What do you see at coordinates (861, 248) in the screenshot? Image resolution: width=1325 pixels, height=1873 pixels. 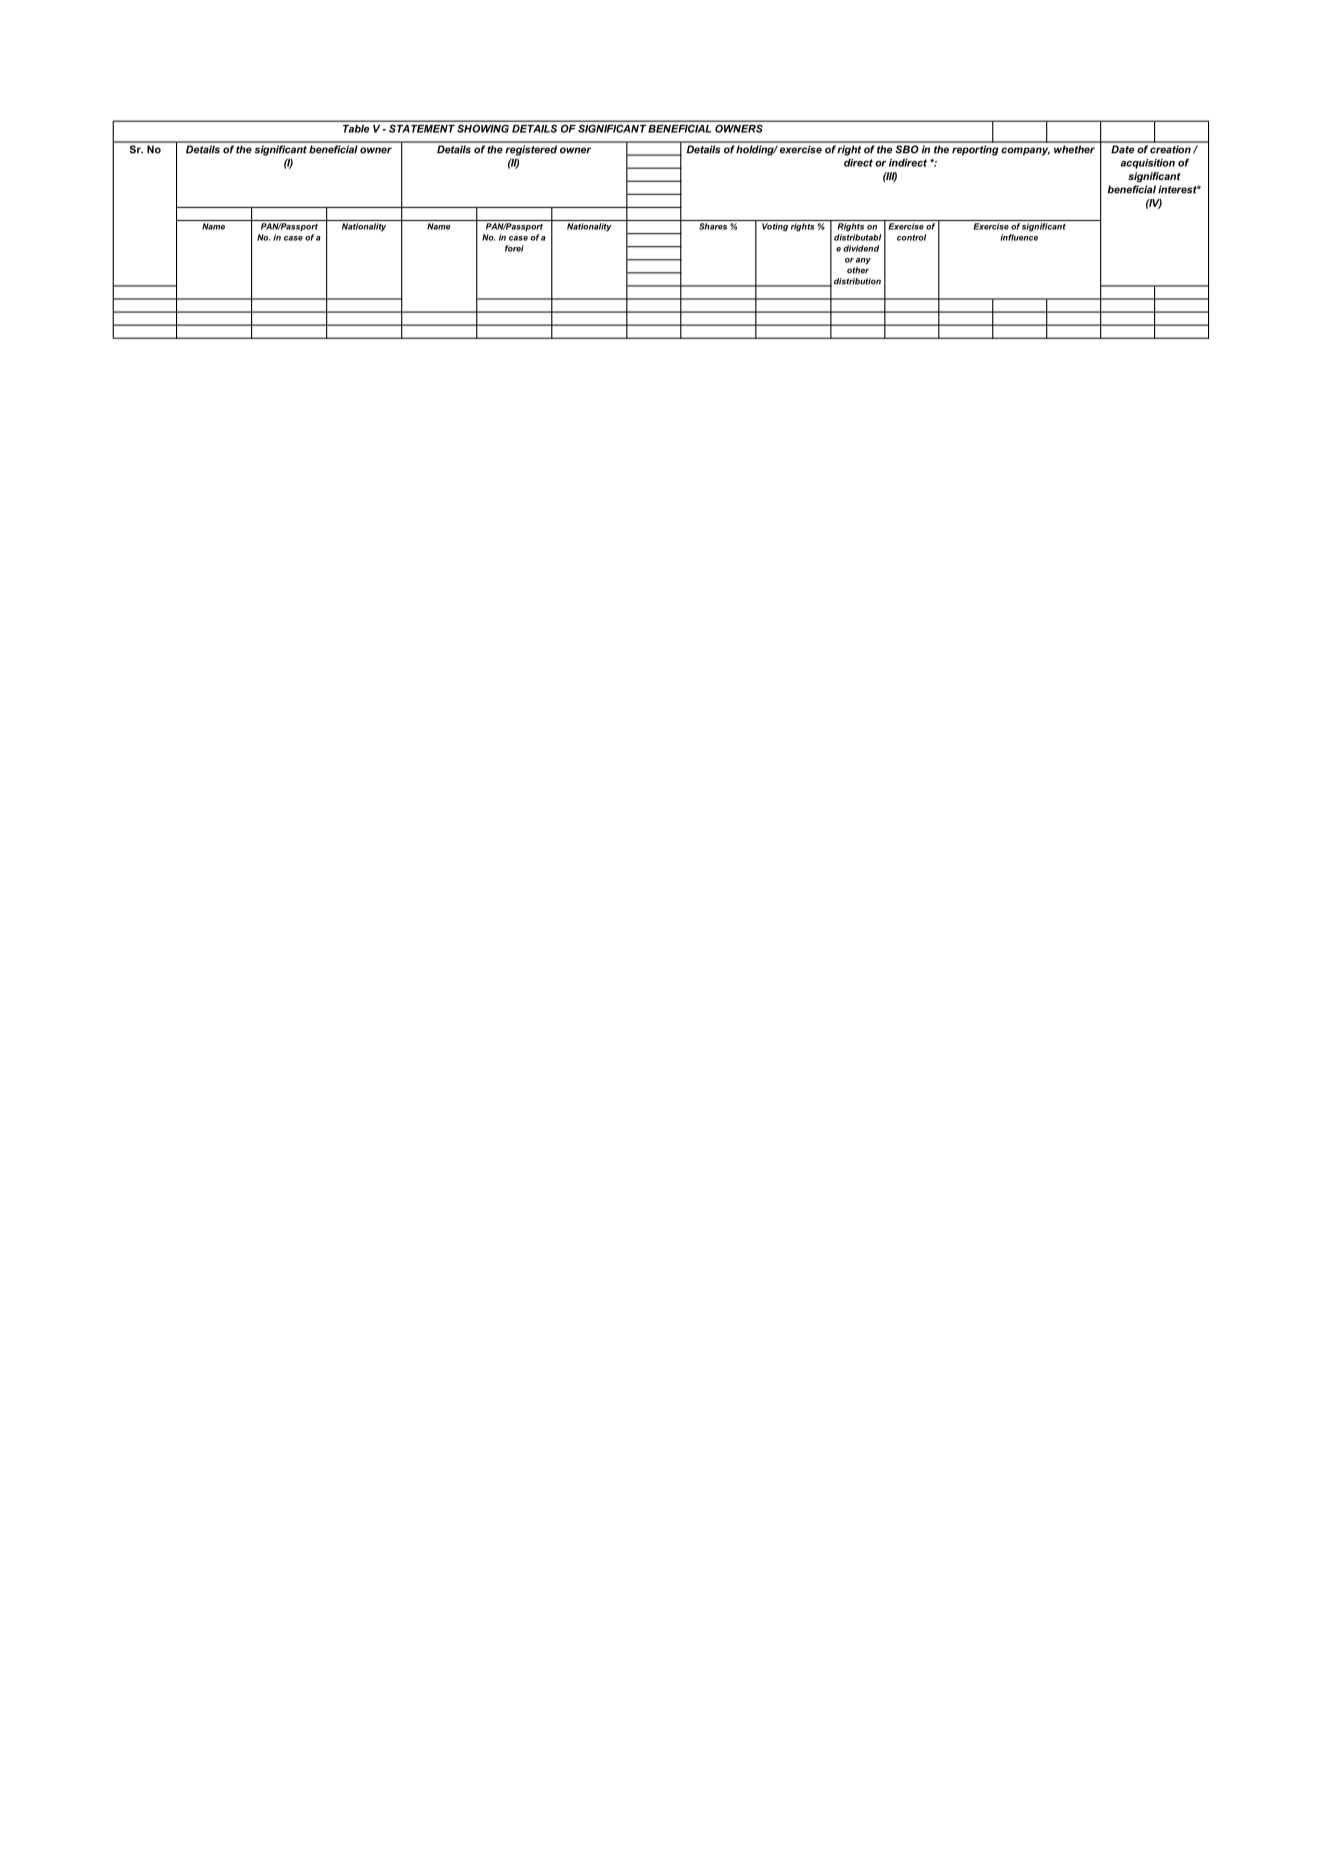 I see `dividend` at bounding box center [861, 248].
